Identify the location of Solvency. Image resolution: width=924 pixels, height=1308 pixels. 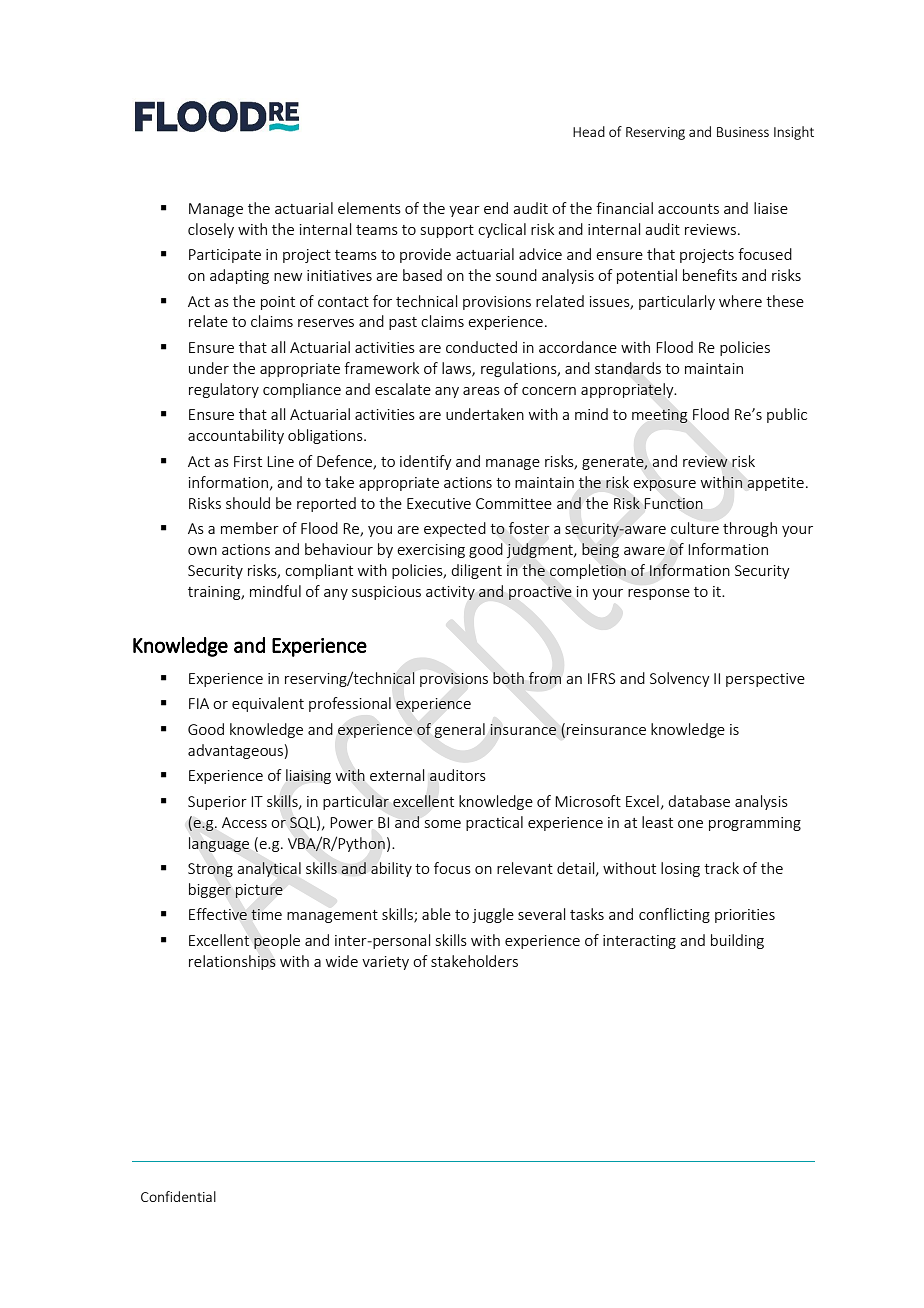
(680, 679).
